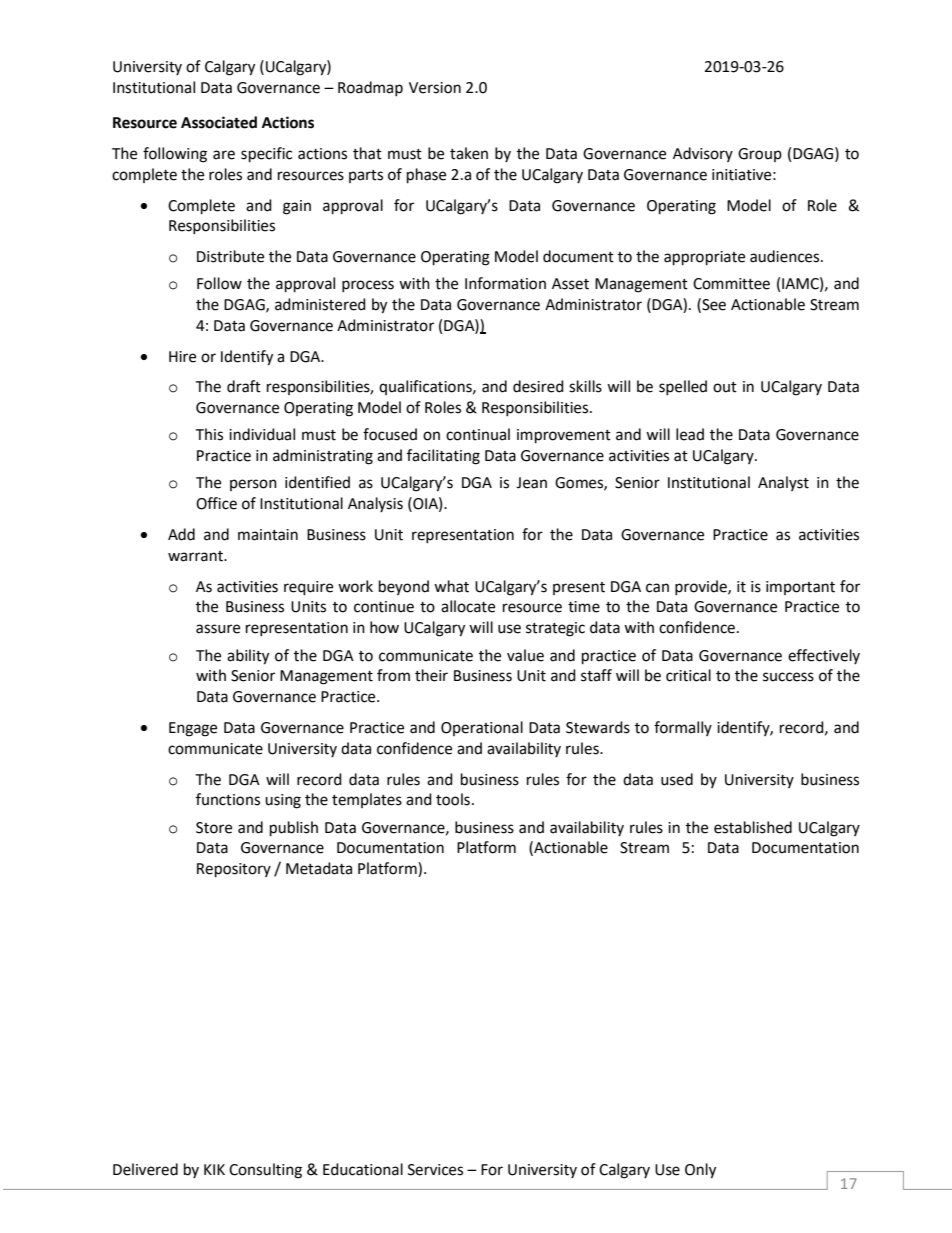  What do you see at coordinates (228, 799) in the screenshot?
I see `functions` at bounding box center [228, 799].
